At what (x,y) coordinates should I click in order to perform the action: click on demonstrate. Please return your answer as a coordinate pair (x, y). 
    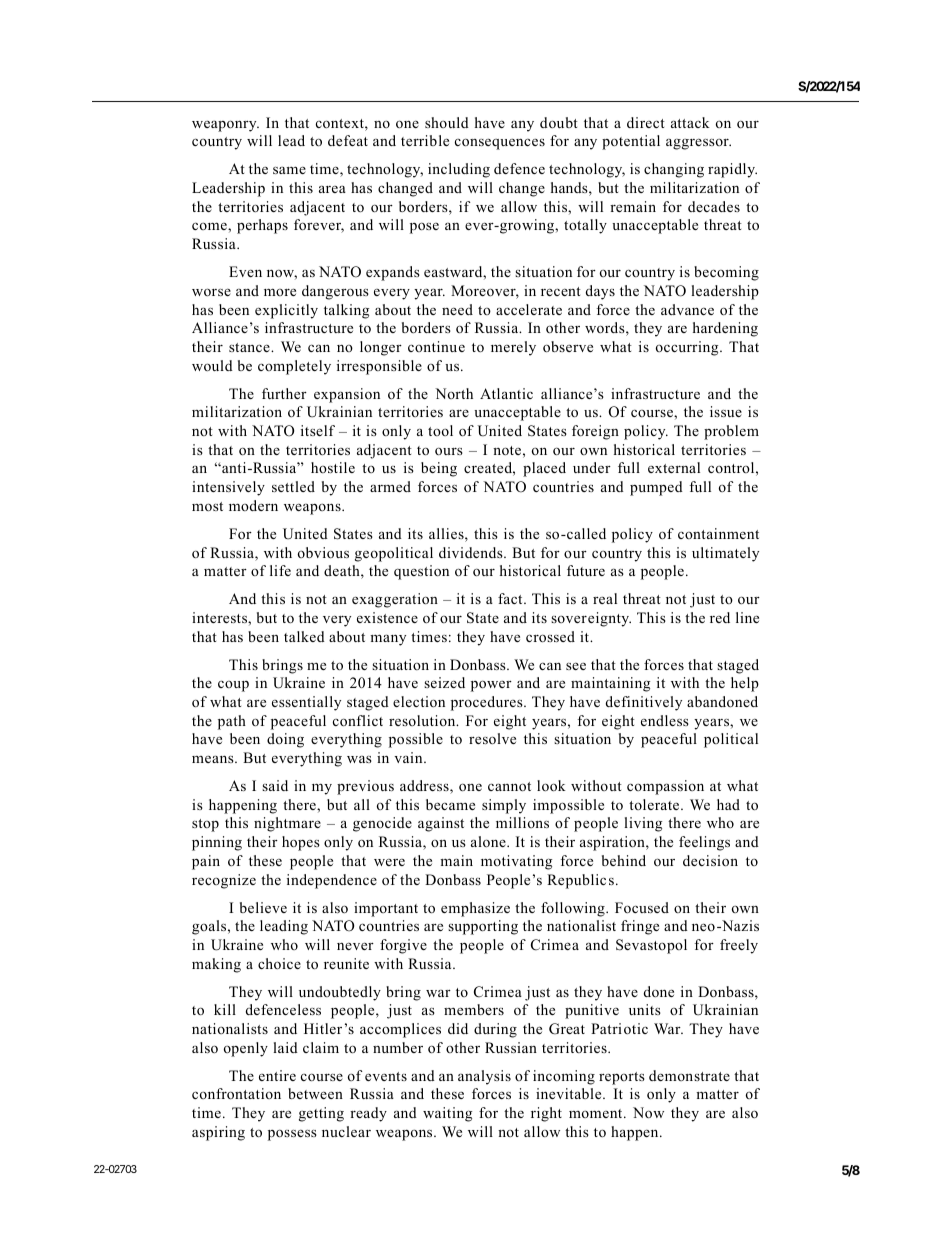
    Looking at the image, I should click on (689, 1075).
